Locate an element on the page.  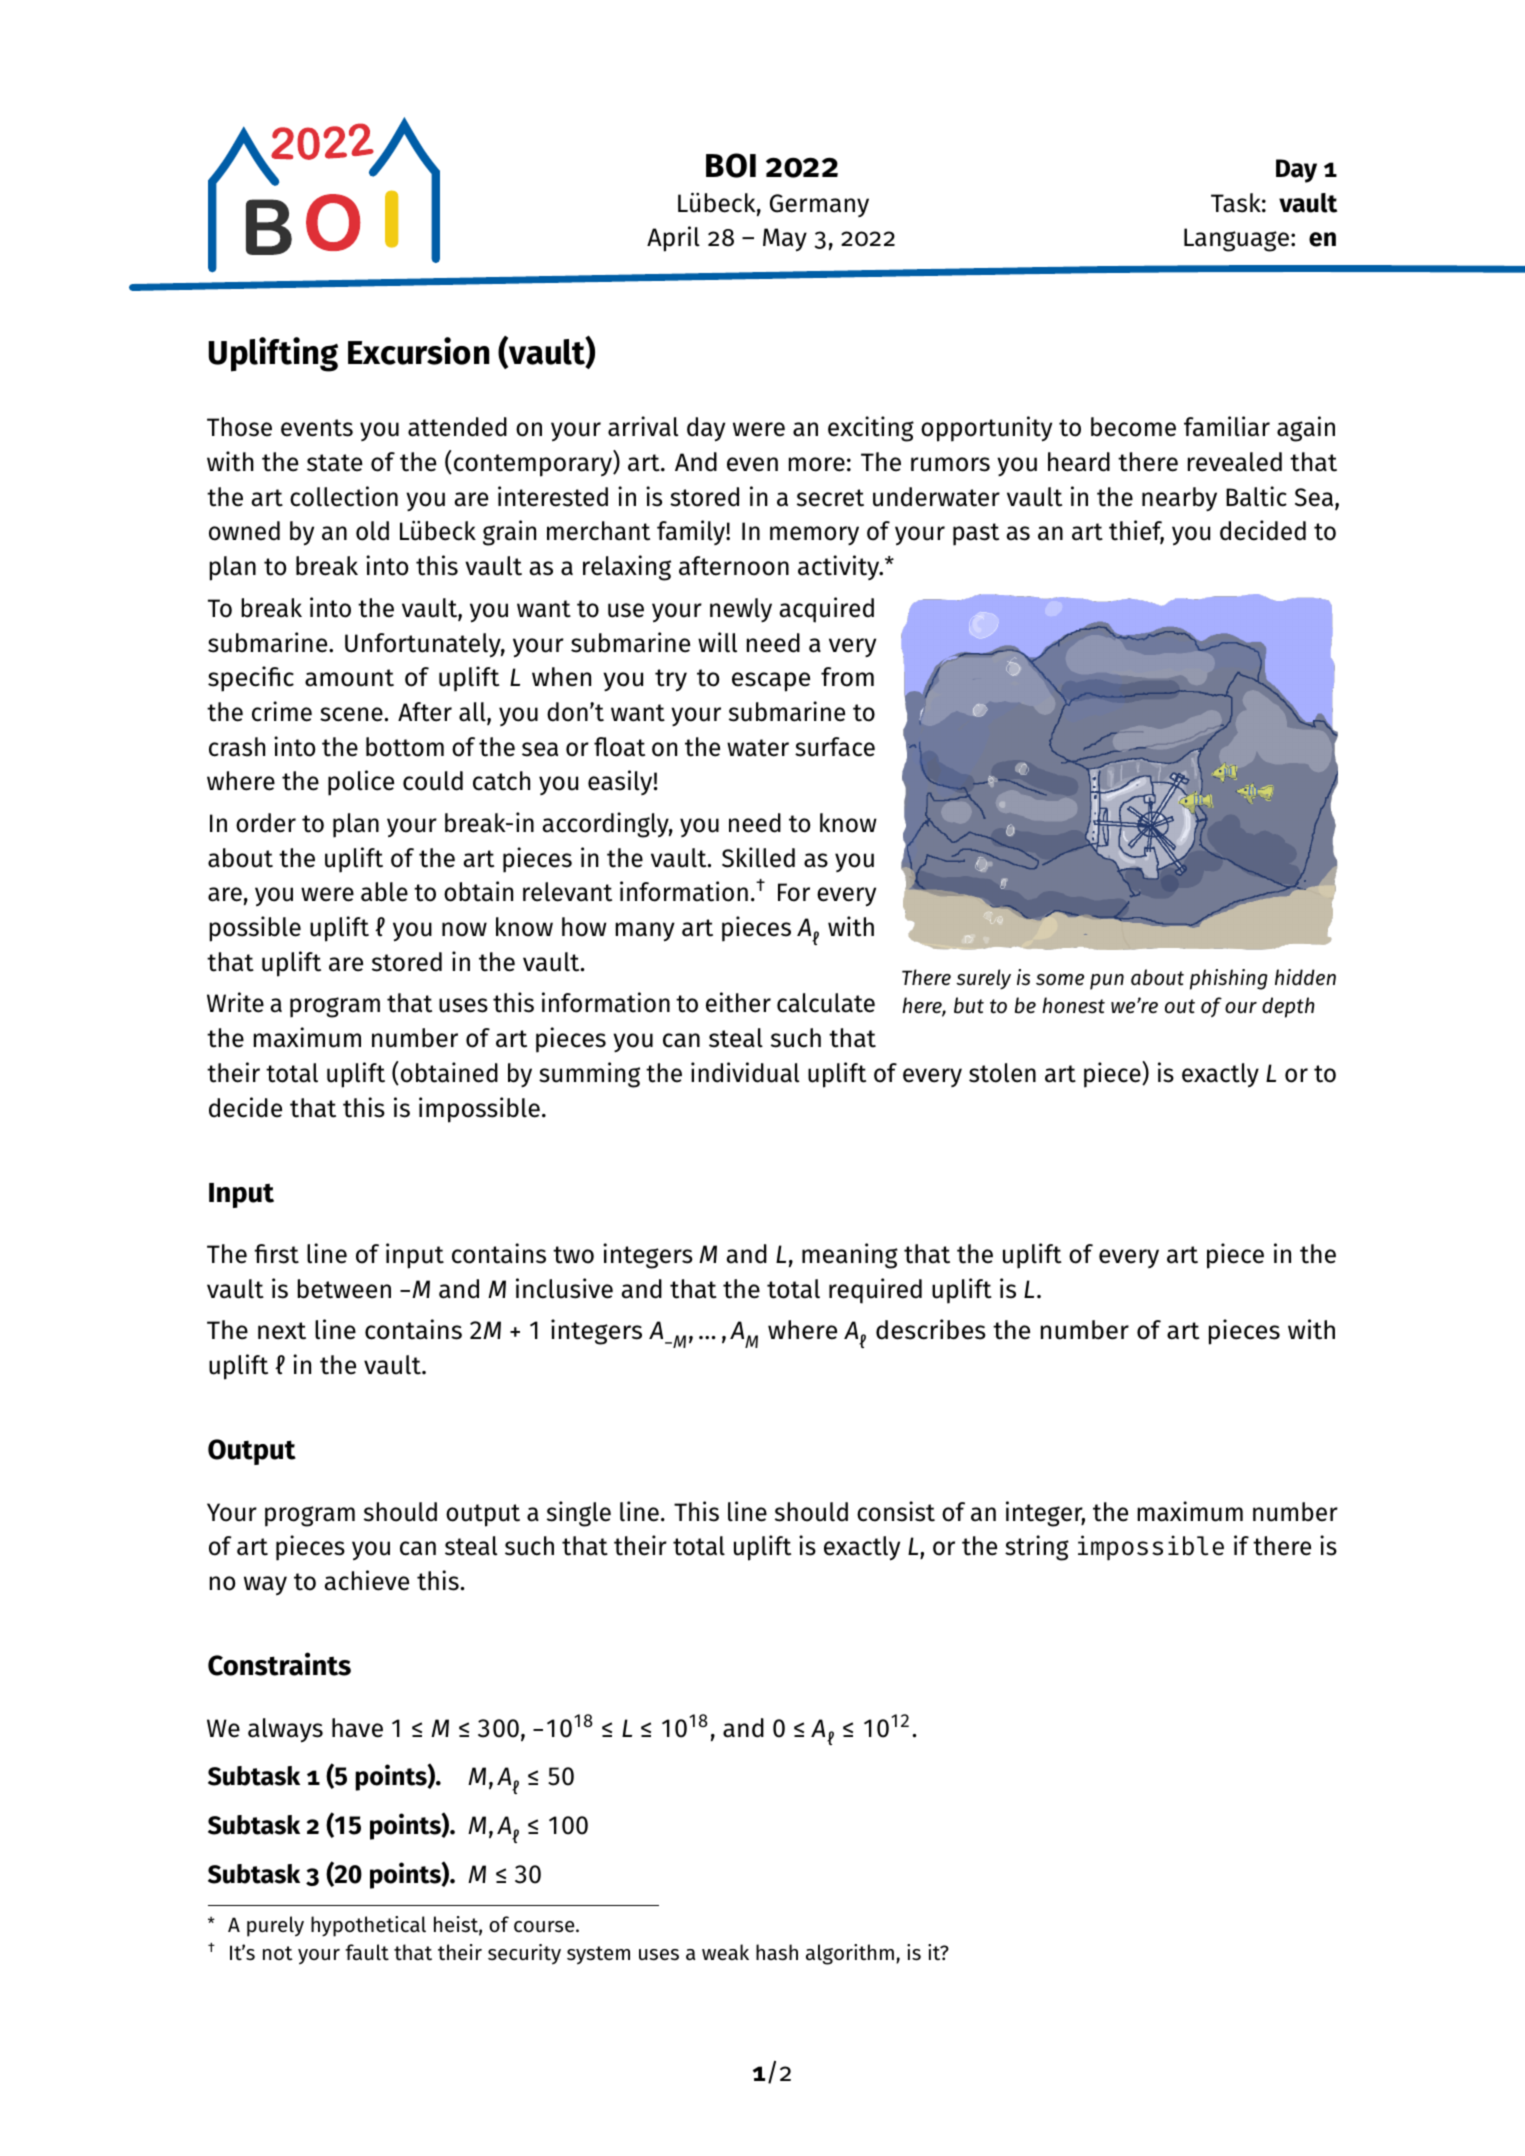
Language is located at coordinates (1238, 240).
